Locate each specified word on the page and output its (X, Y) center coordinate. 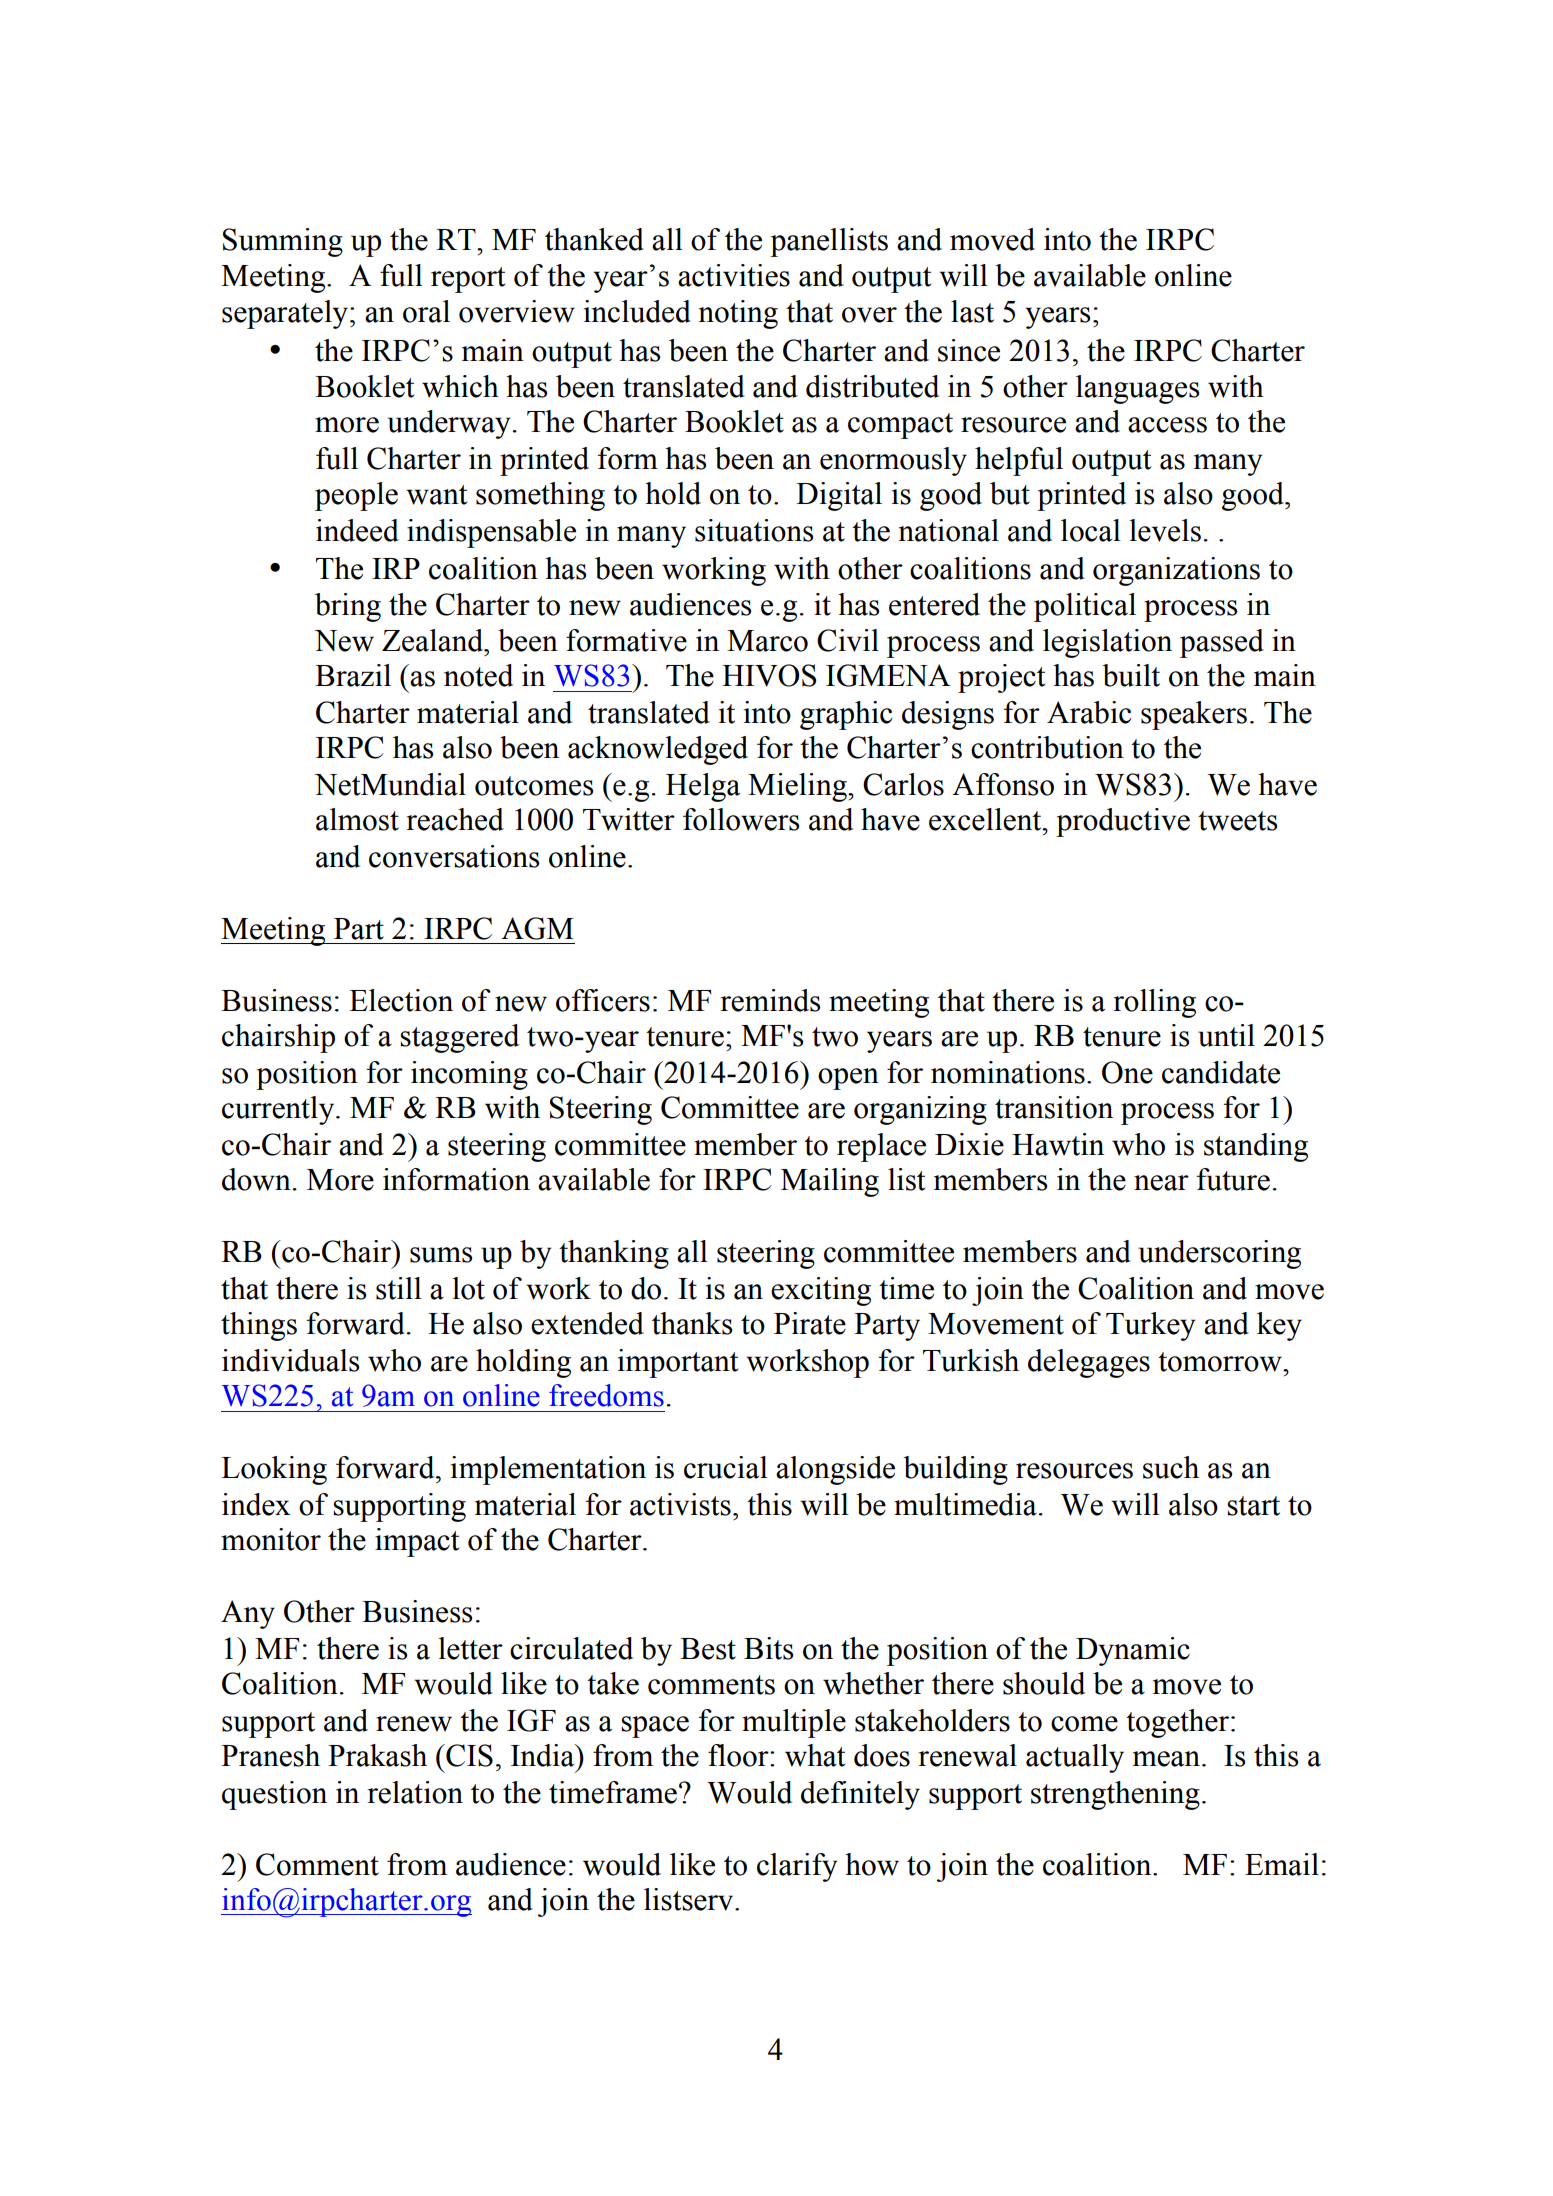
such (1171, 1467)
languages (1137, 389)
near (1161, 1183)
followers (741, 819)
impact (417, 1542)
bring (348, 607)
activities (734, 275)
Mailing (830, 1182)
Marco (767, 641)
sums (441, 1255)
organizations (1176, 571)
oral (426, 311)
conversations (454, 856)
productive (1123, 822)
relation (415, 1792)
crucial (726, 1467)
